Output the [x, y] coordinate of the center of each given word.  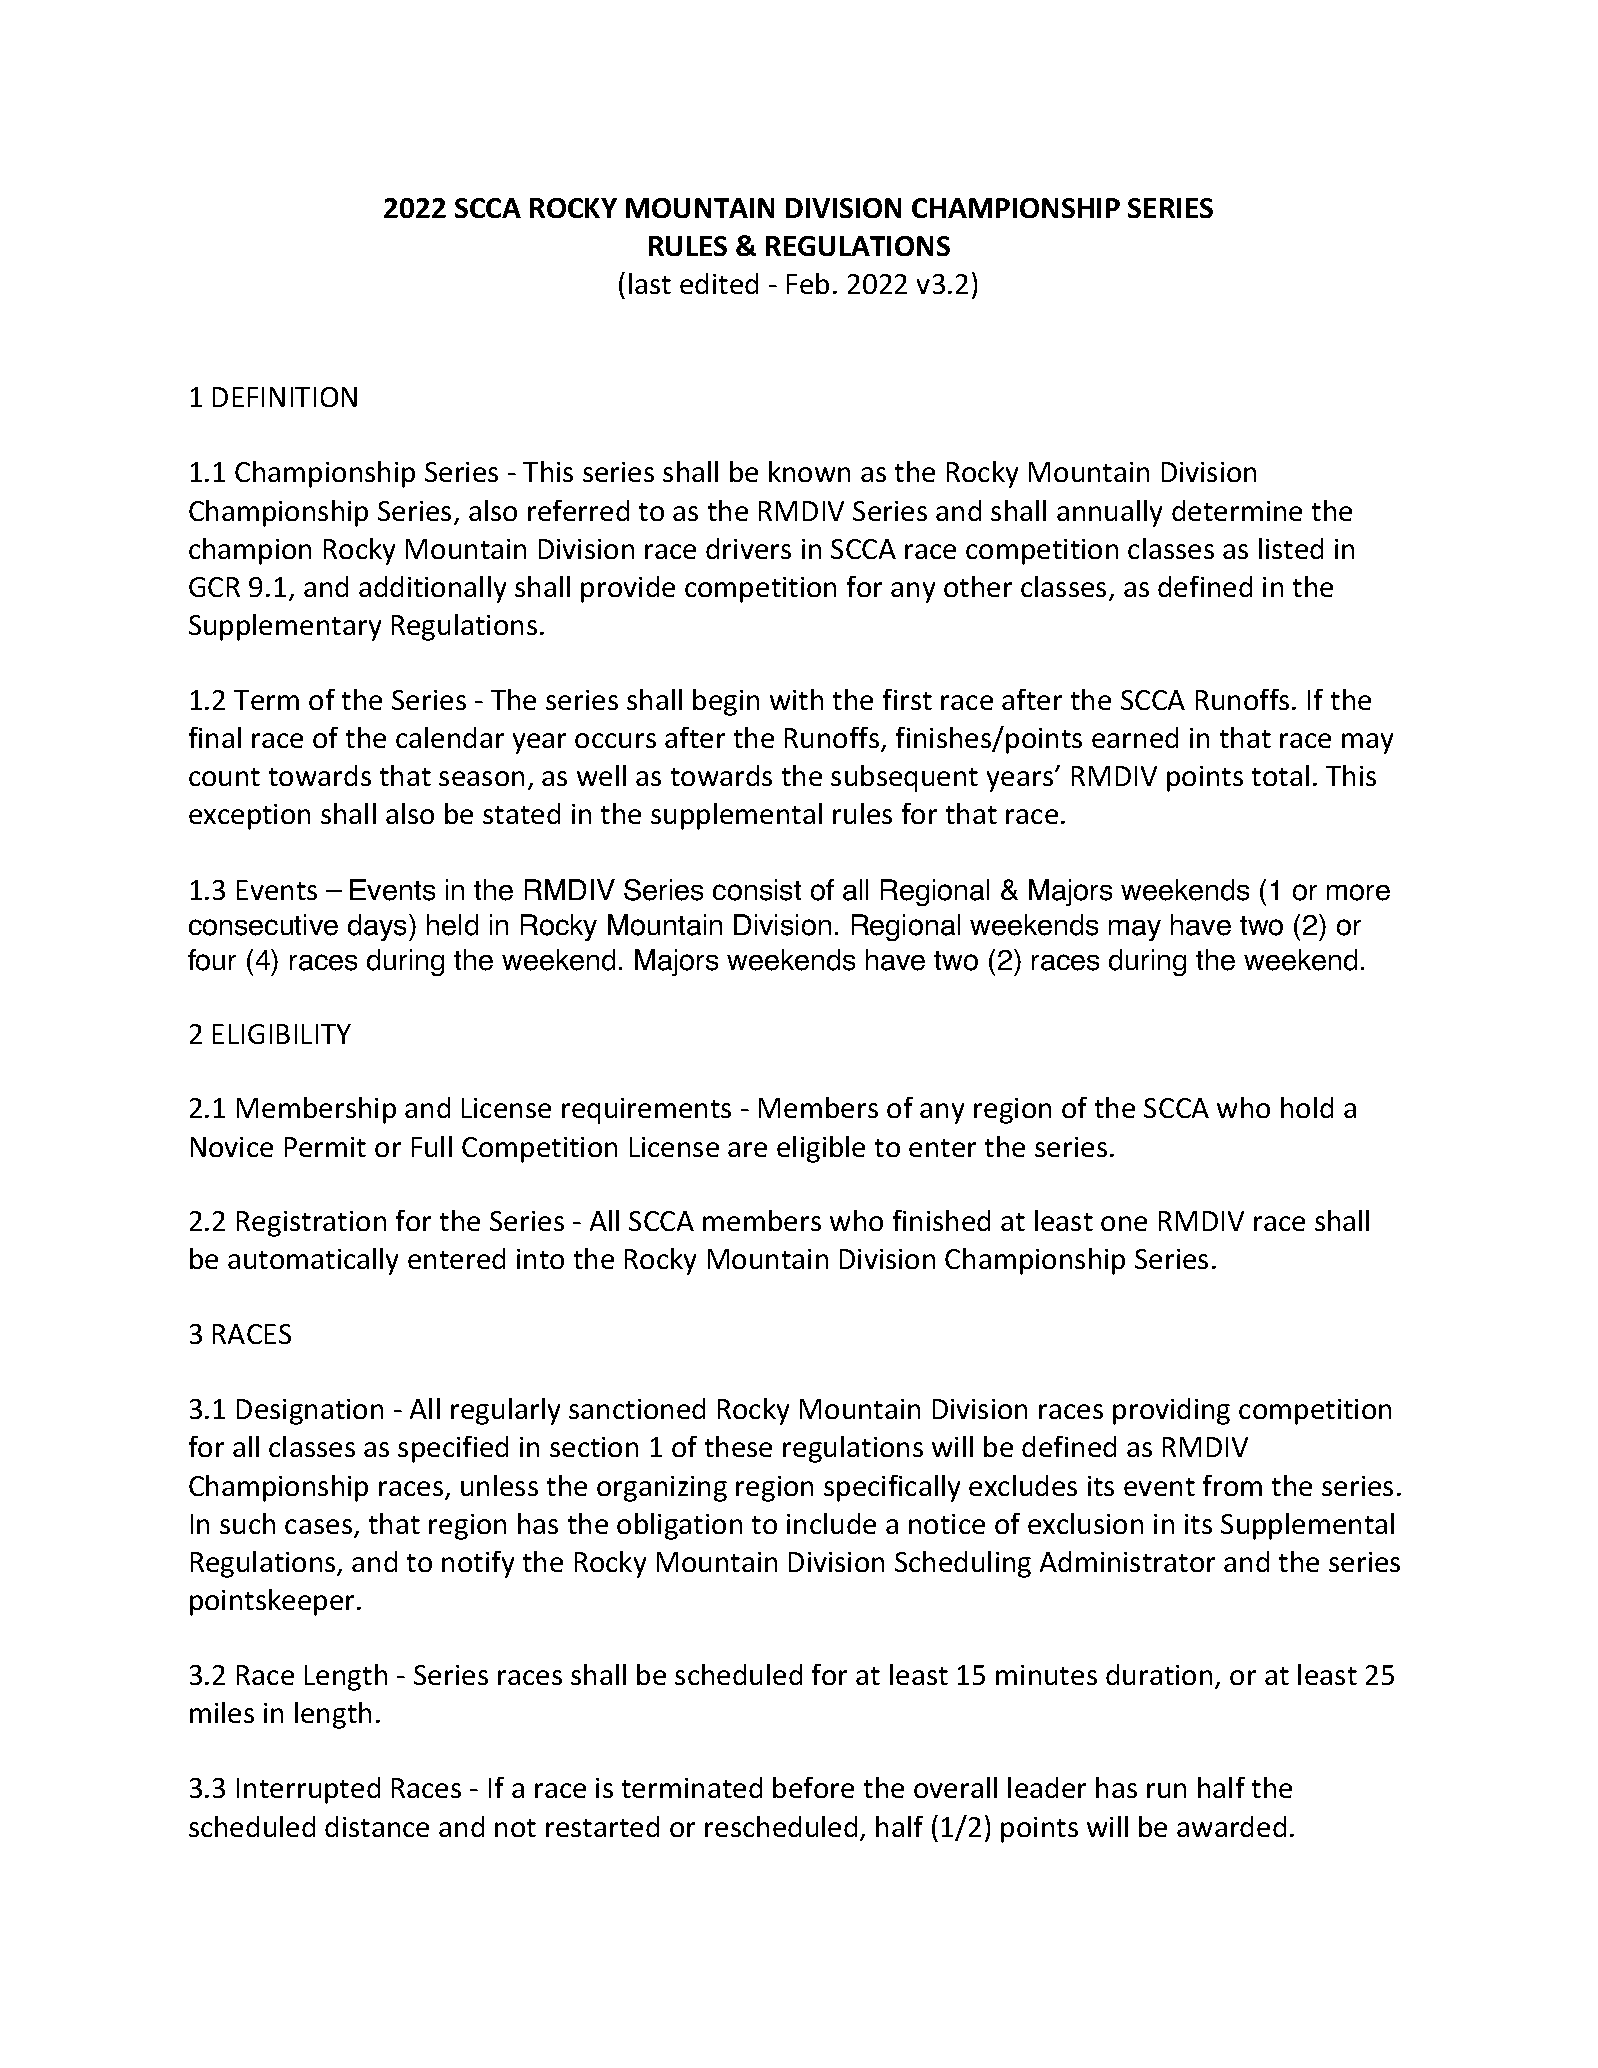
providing [1171, 1411]
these [738, 1446]
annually [1109, 513]
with [796, 699]
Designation [310, 1412]
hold [1307, 1107]
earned [1135, 737]
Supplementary [285, 627]
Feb [808, 283]
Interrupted [308, 1790]
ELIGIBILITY [282, 1034]
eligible [821, 1149]
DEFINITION [285, 397]
